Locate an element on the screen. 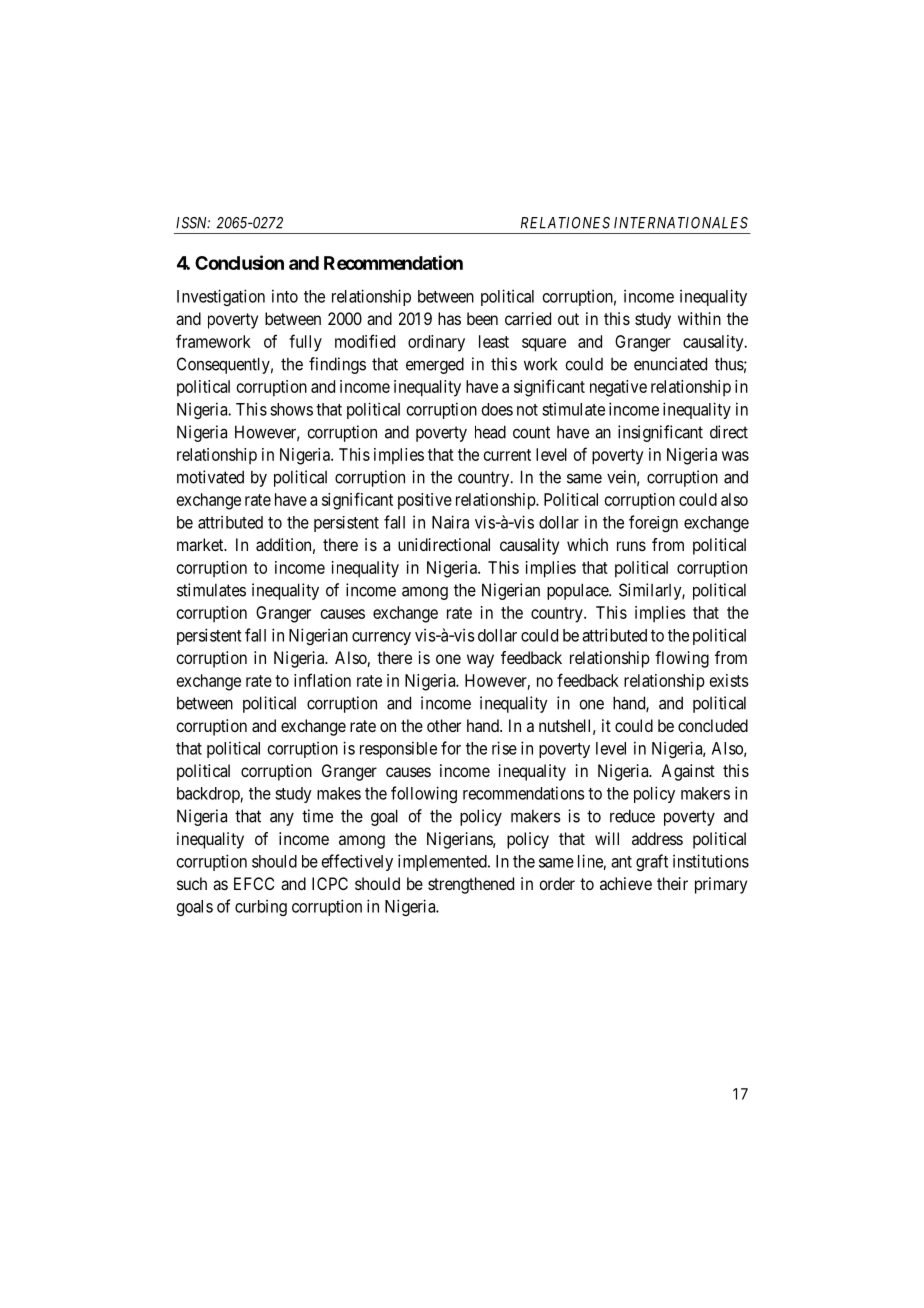 The image size is (924, 1308). current is located at coordinates (507, 455).
